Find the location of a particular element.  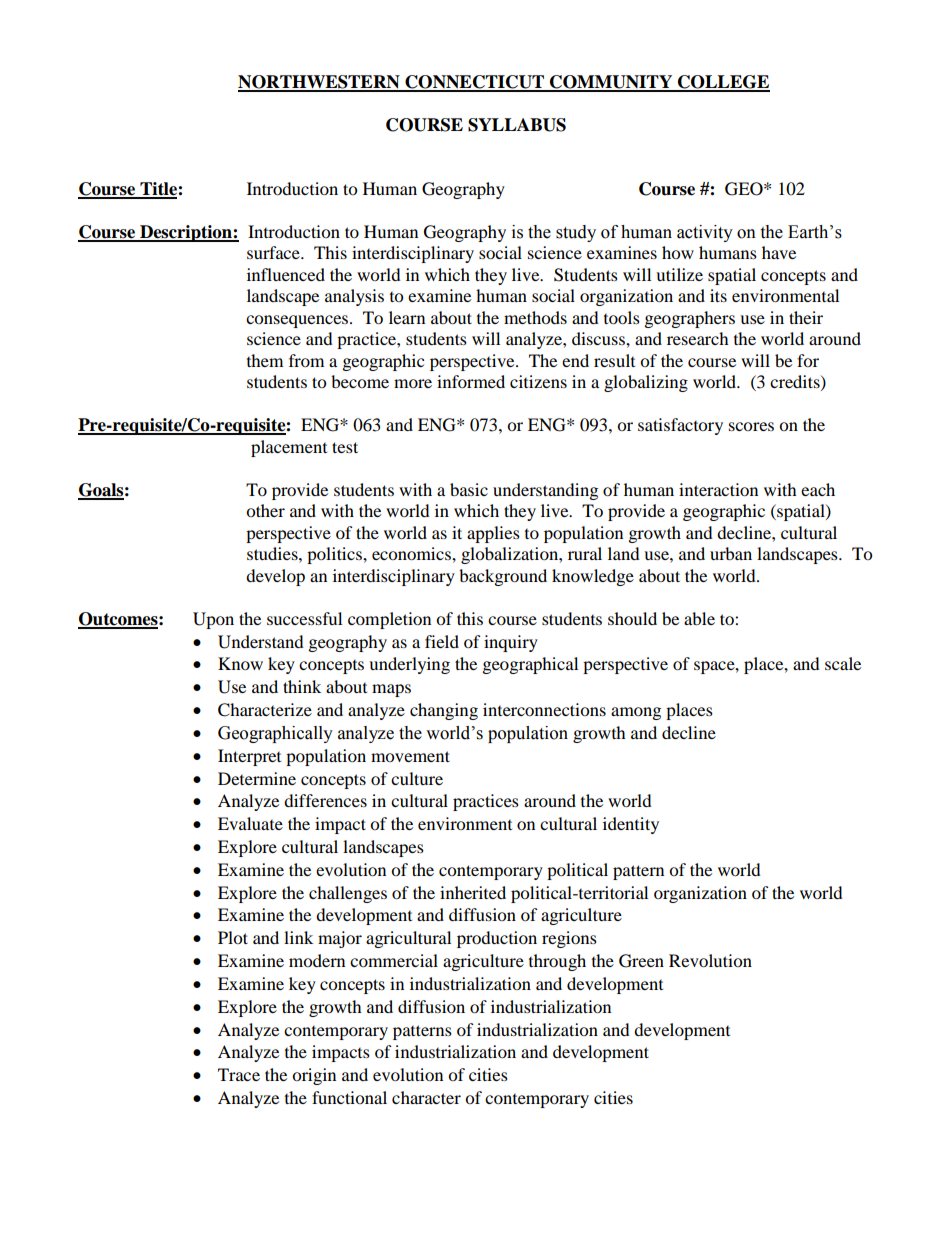

identity is located at coordinates (631, 825).
